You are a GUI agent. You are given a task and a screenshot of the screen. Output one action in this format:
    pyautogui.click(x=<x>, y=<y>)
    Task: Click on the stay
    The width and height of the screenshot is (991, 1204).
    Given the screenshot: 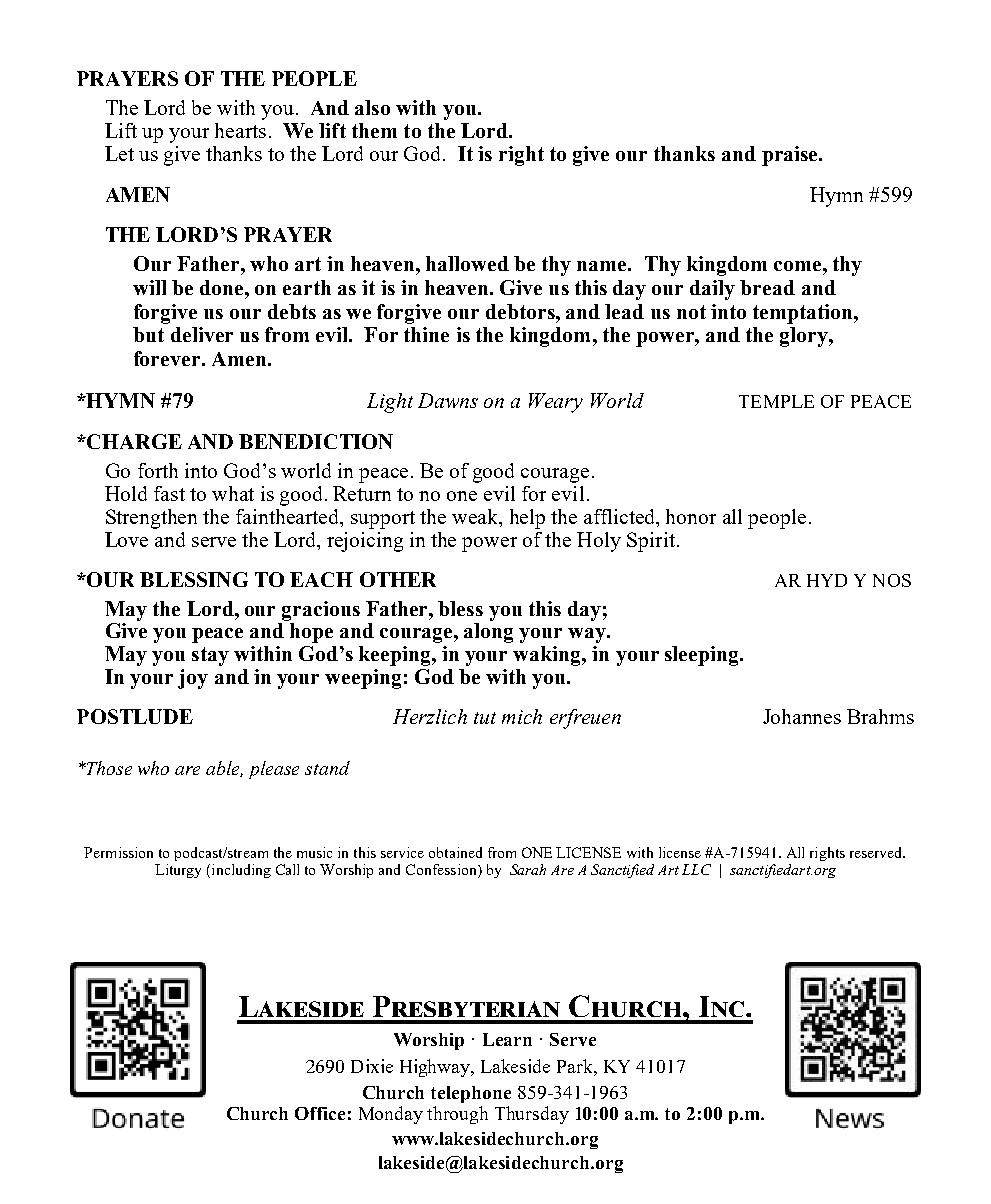 What is the action you would take?
    pyautogui.click(x=210, y=656)
